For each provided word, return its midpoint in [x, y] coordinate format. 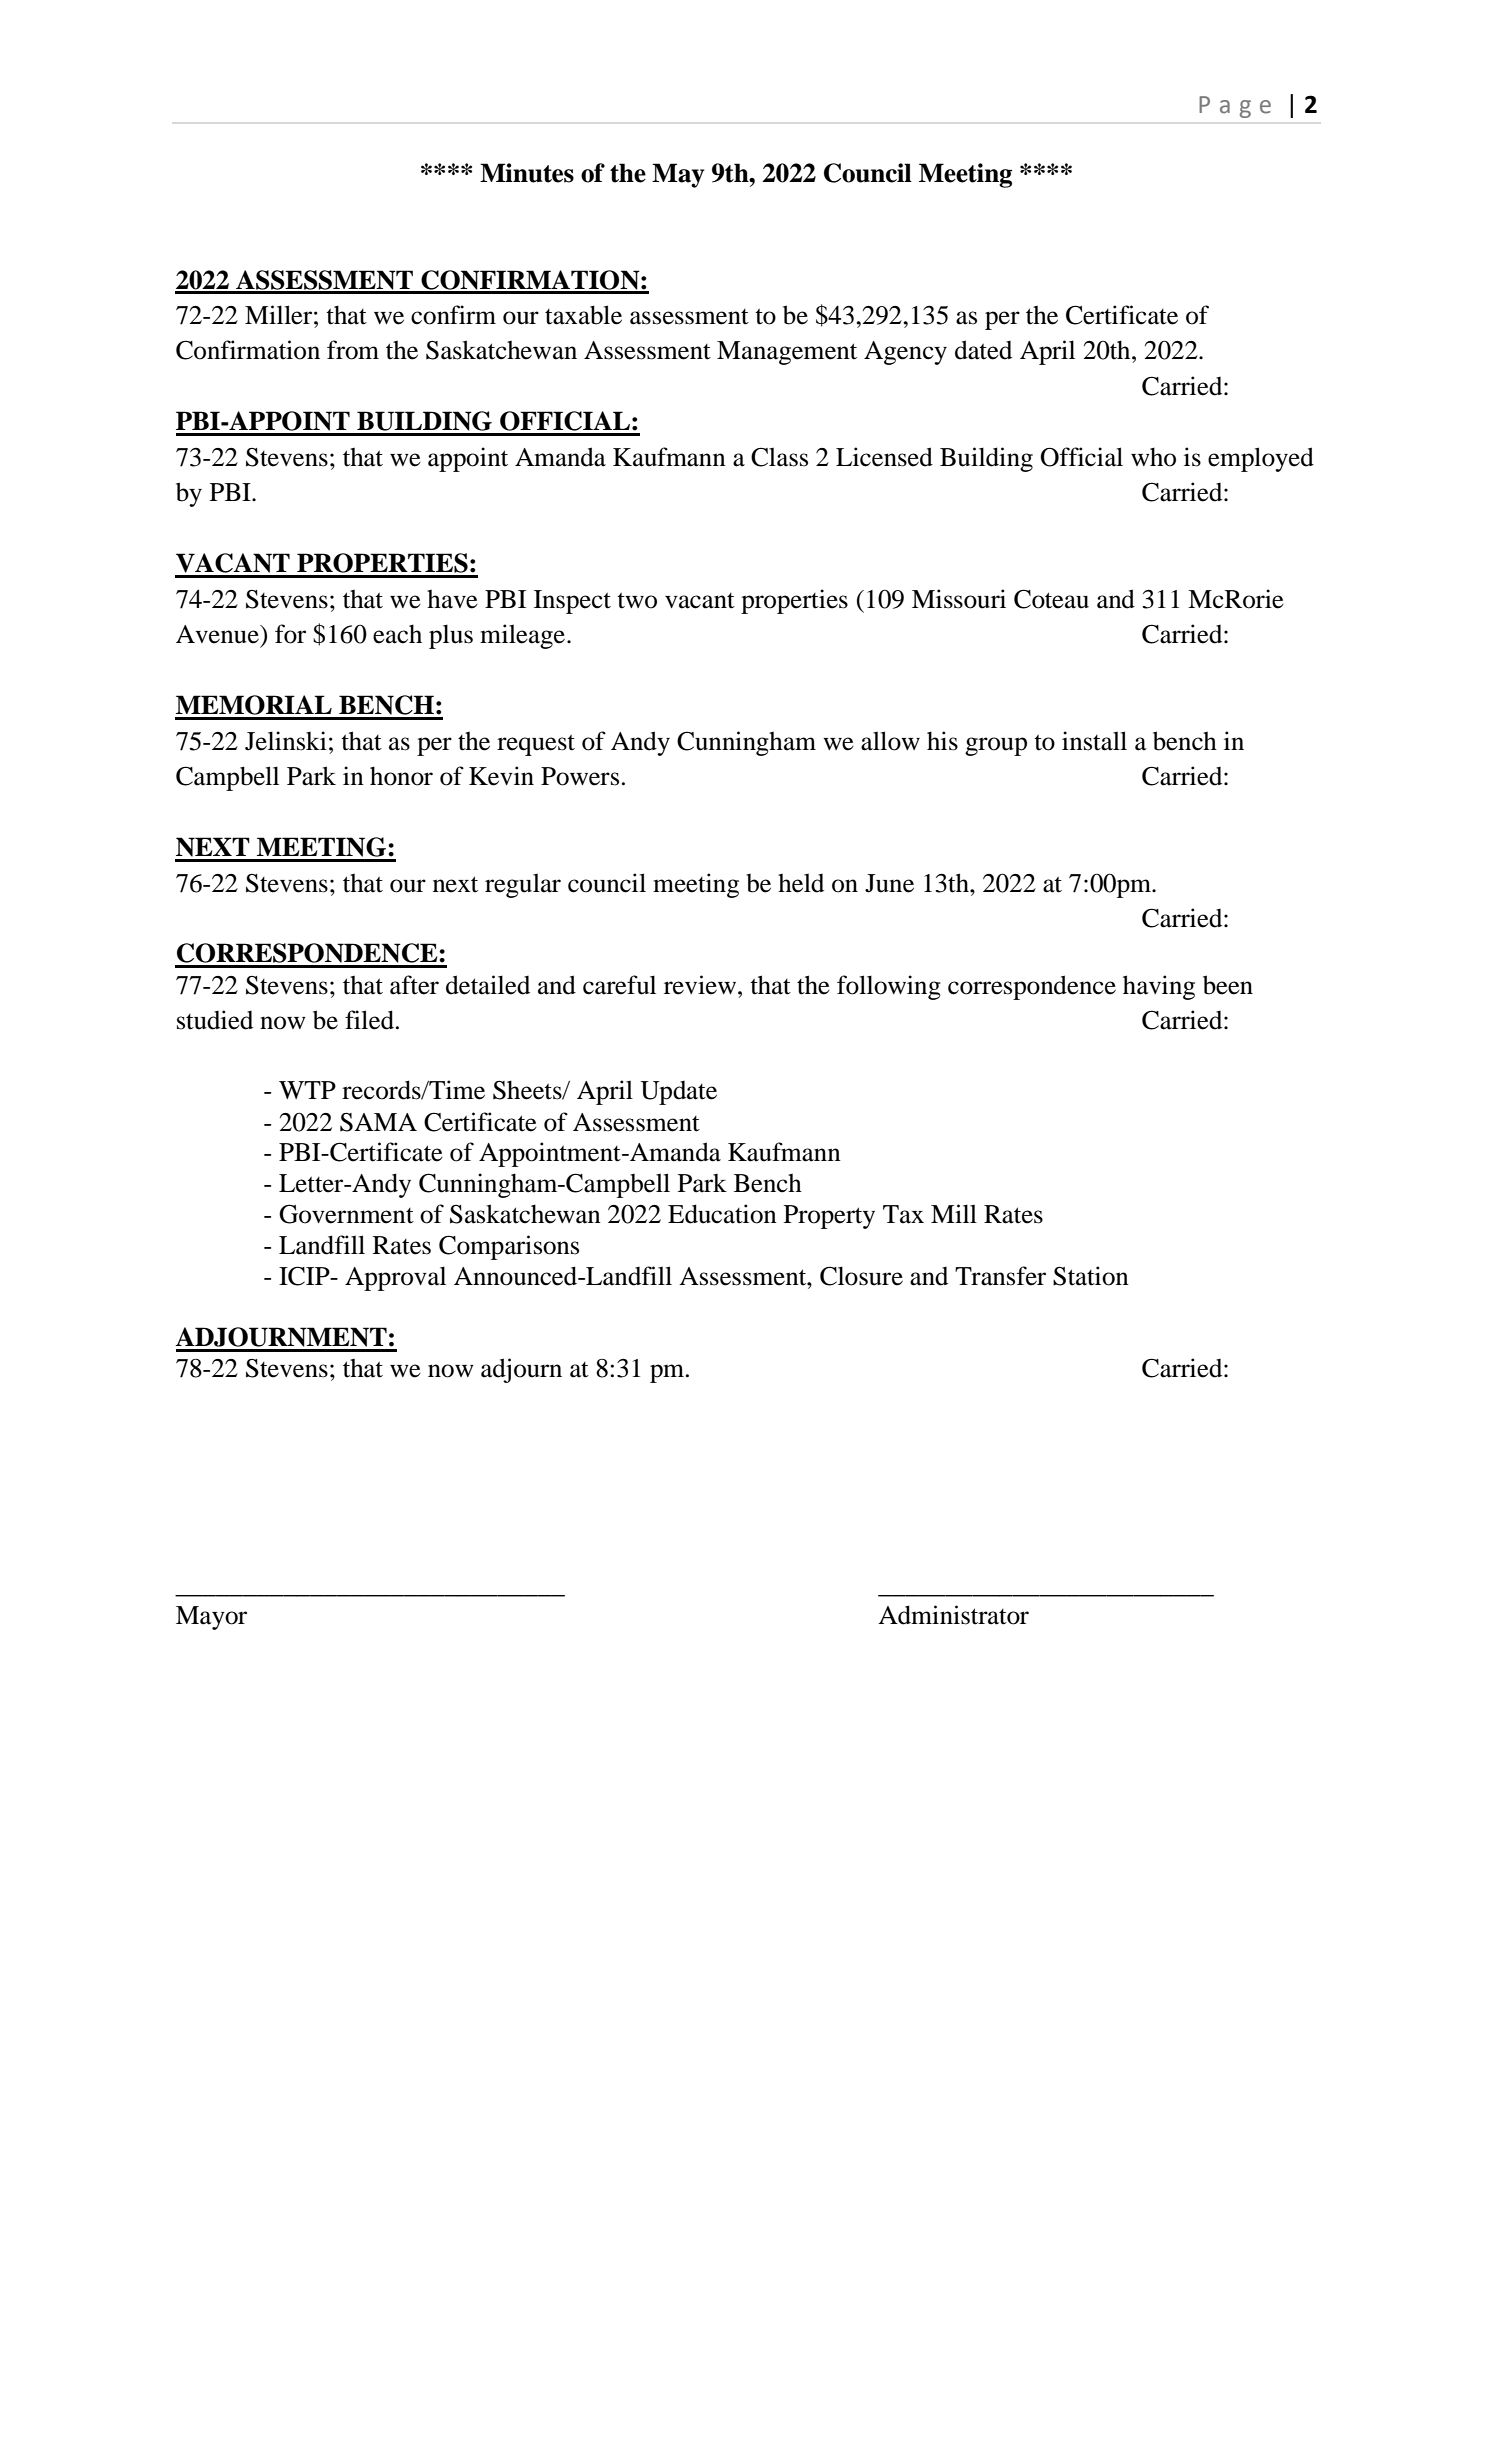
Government [346, 1214]
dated [983, 350]
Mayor [211, 1618]
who [1153, 457]
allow [890, 741]
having [1159, 987]
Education [722, 1214]
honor [401, 776]
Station [1091, 1276]
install [1094, 741]
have [452, 599]
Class [779, 457]
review [701, 985]
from [353, 350]
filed [371, 1020]
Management [787, 353]
